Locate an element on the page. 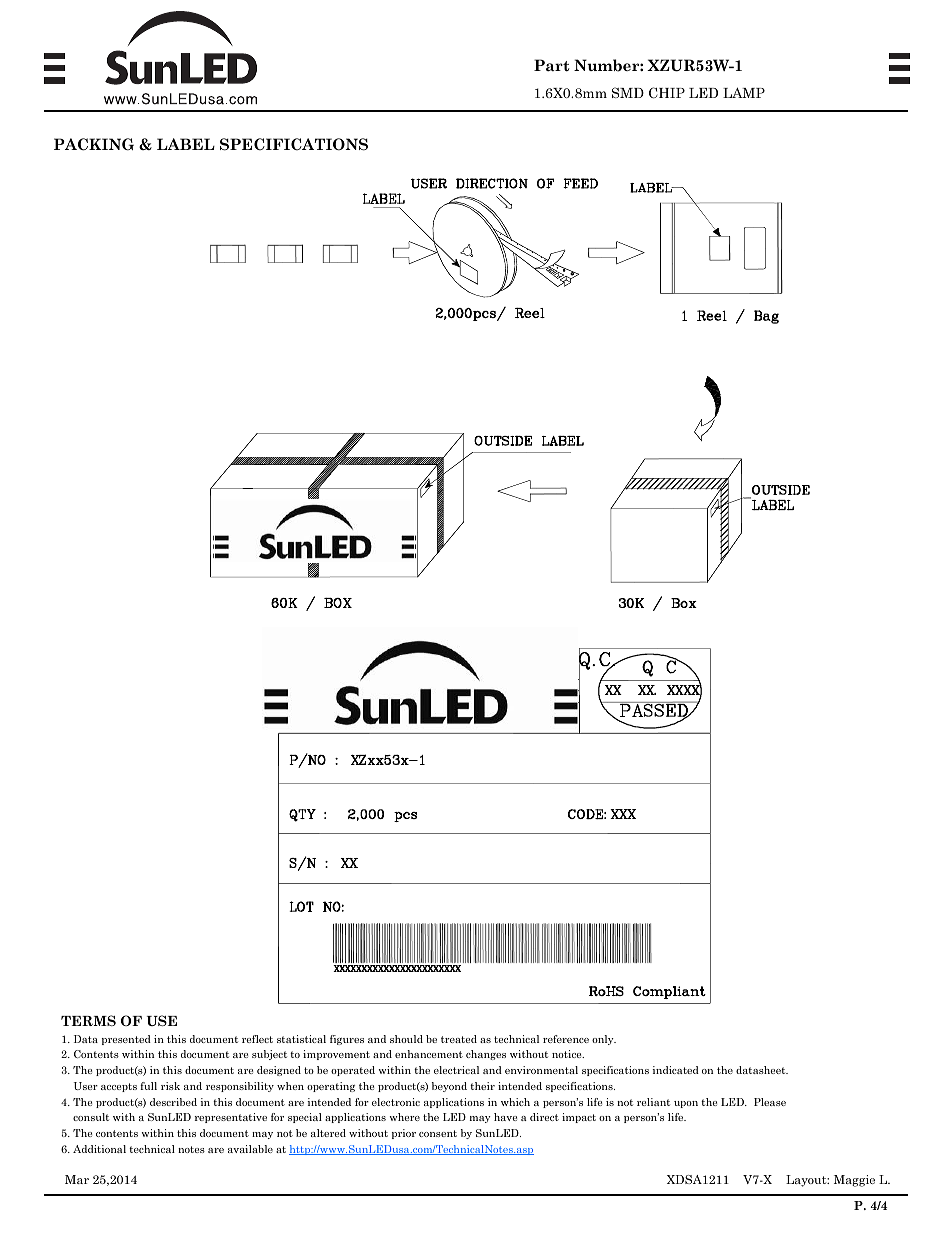 This image has height=1233, width=952. presented is located at coordinates (126, 1040).
